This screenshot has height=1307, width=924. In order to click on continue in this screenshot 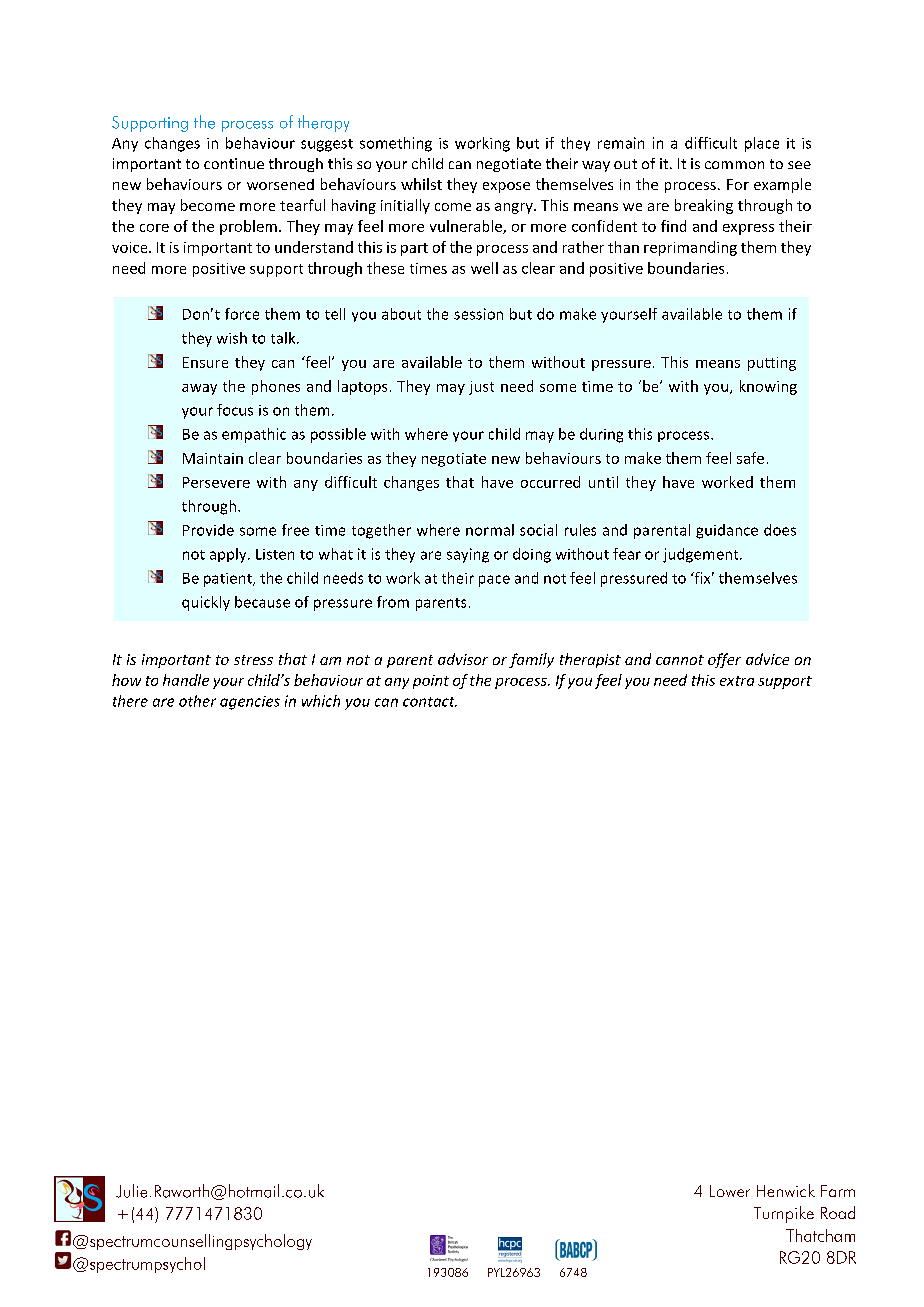, I will do `click(234, 163)`.
